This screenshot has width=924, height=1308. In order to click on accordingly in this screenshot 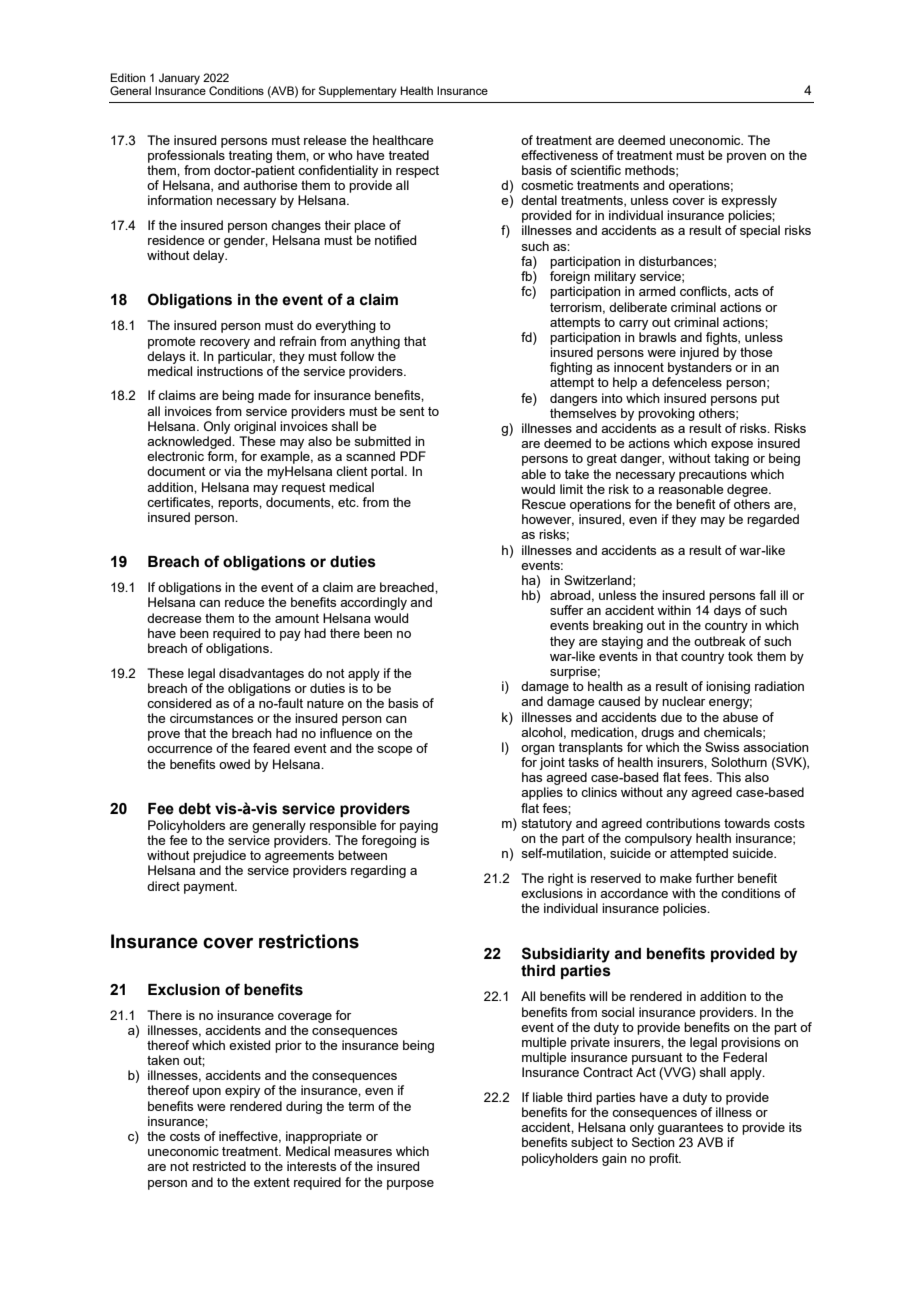, I will do `click(373, 603)`.
